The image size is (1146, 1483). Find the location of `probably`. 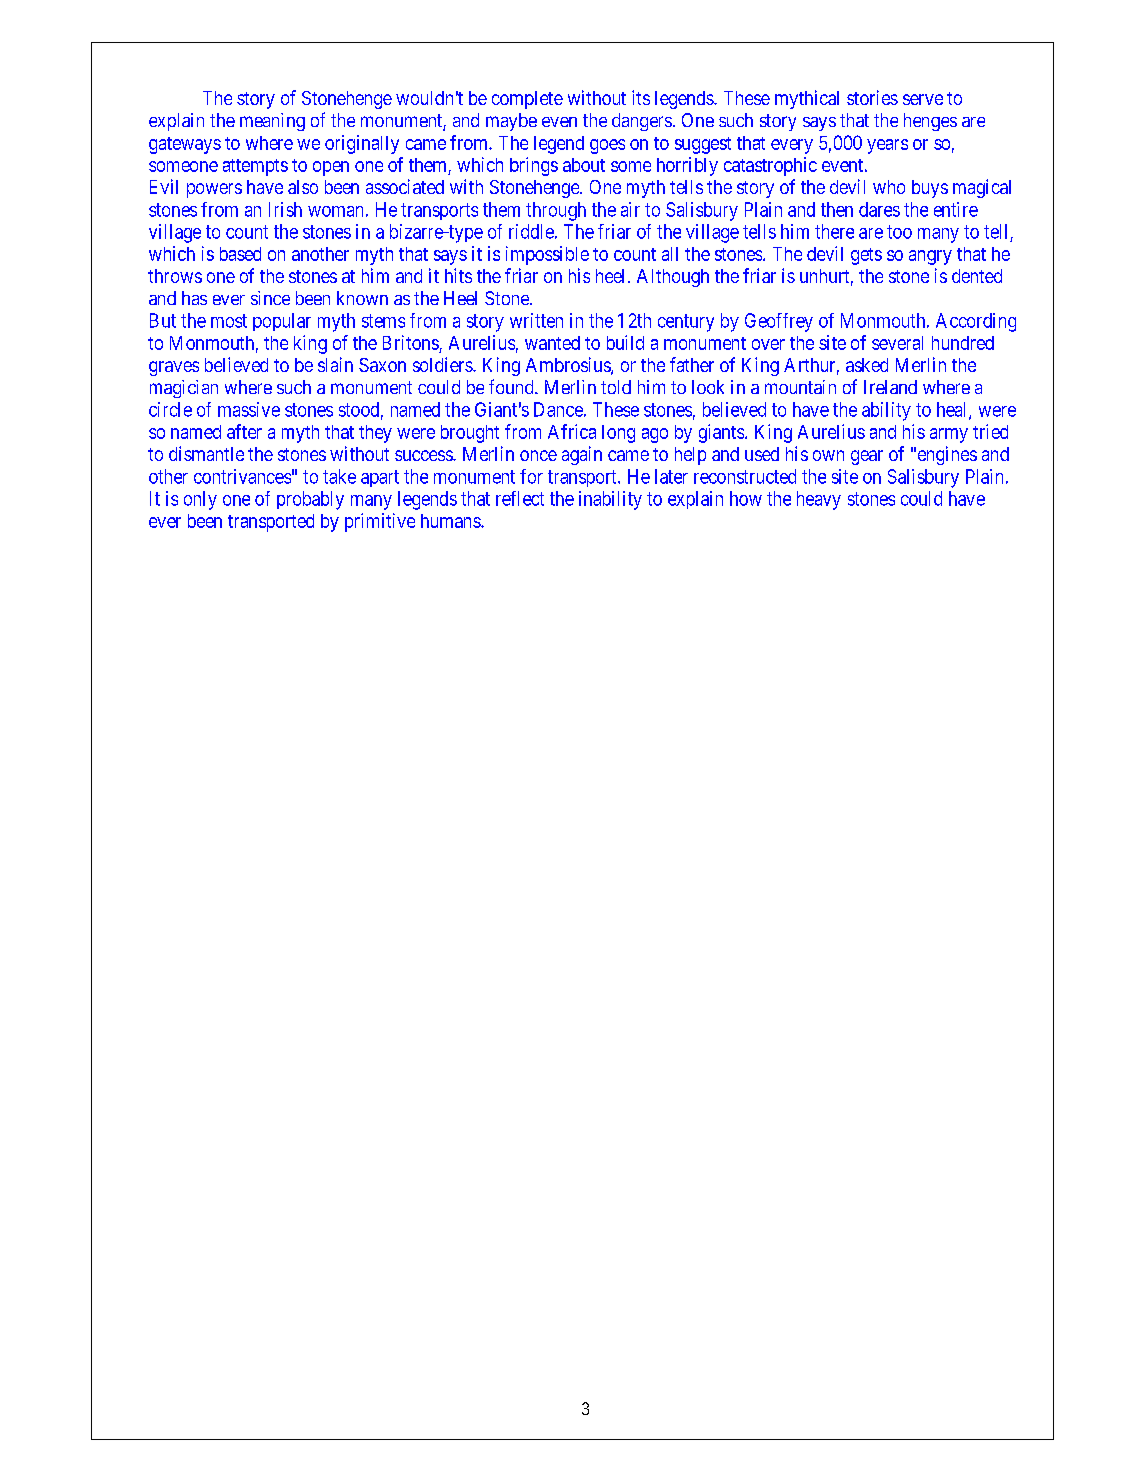

probably is located at coordinates (310, 500).
